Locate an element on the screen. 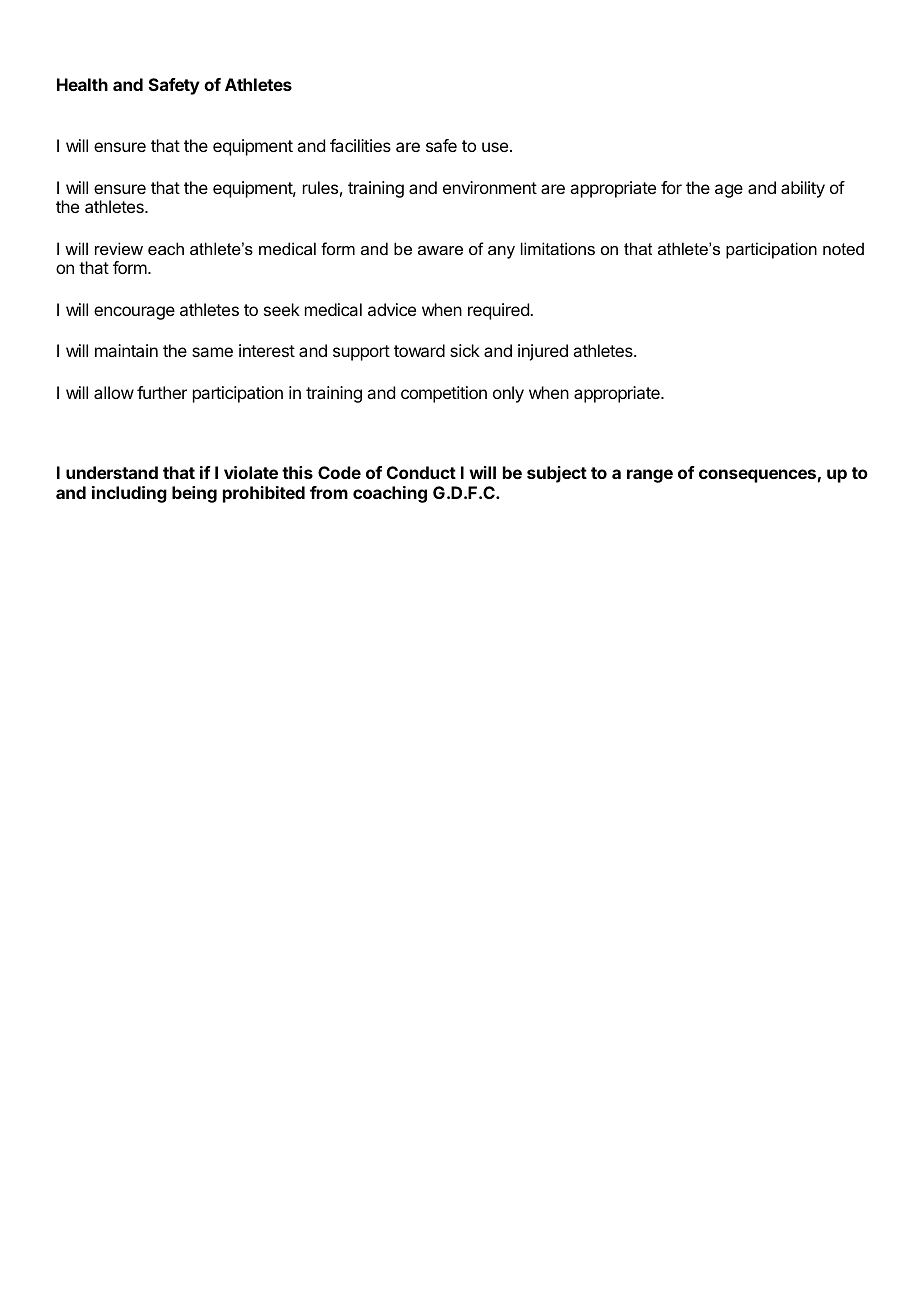 The height and width of the screenshot is (1308, 924). ability is located at coordinates (803, 189).
